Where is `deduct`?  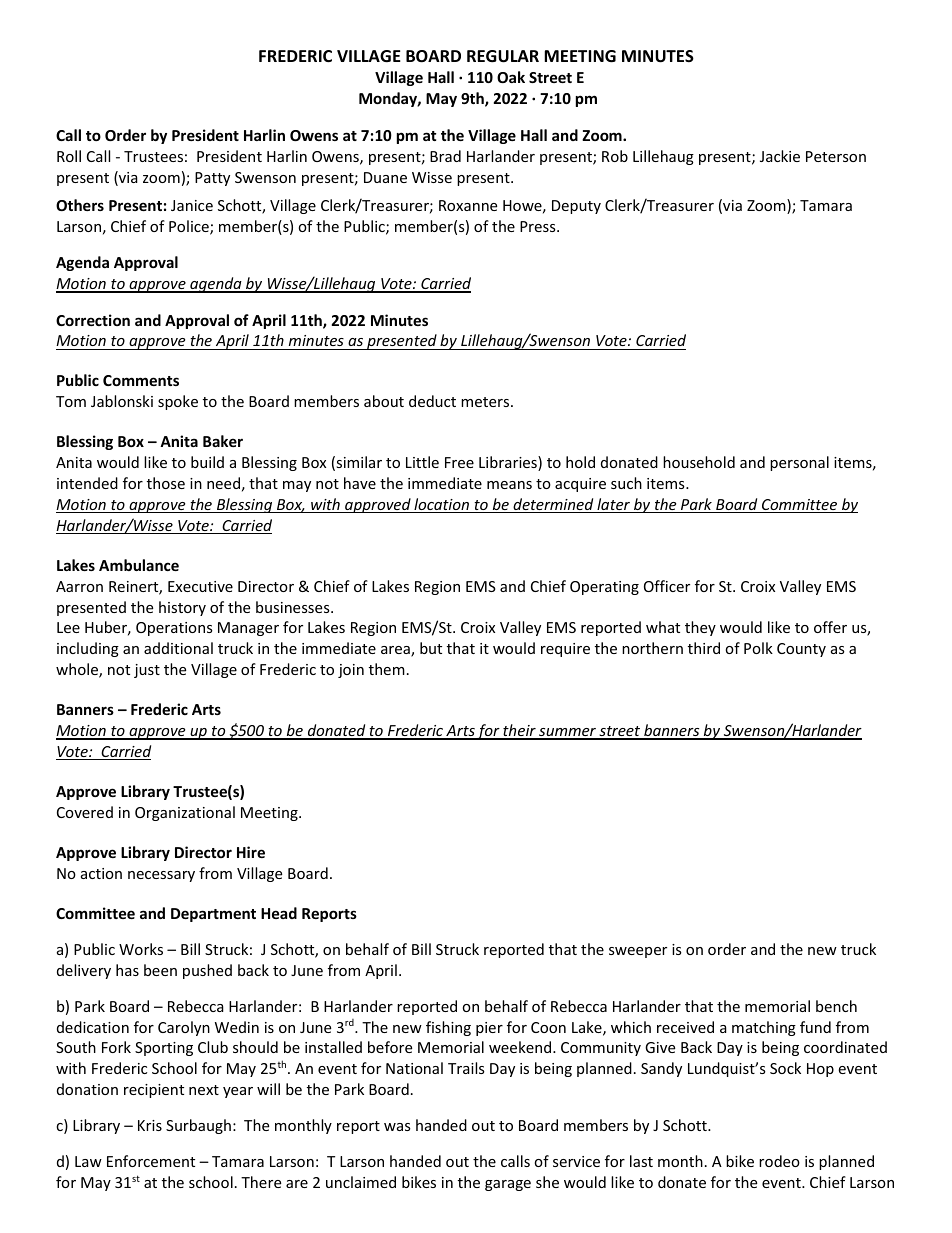 deduct is located at coordinates (432, 401).
